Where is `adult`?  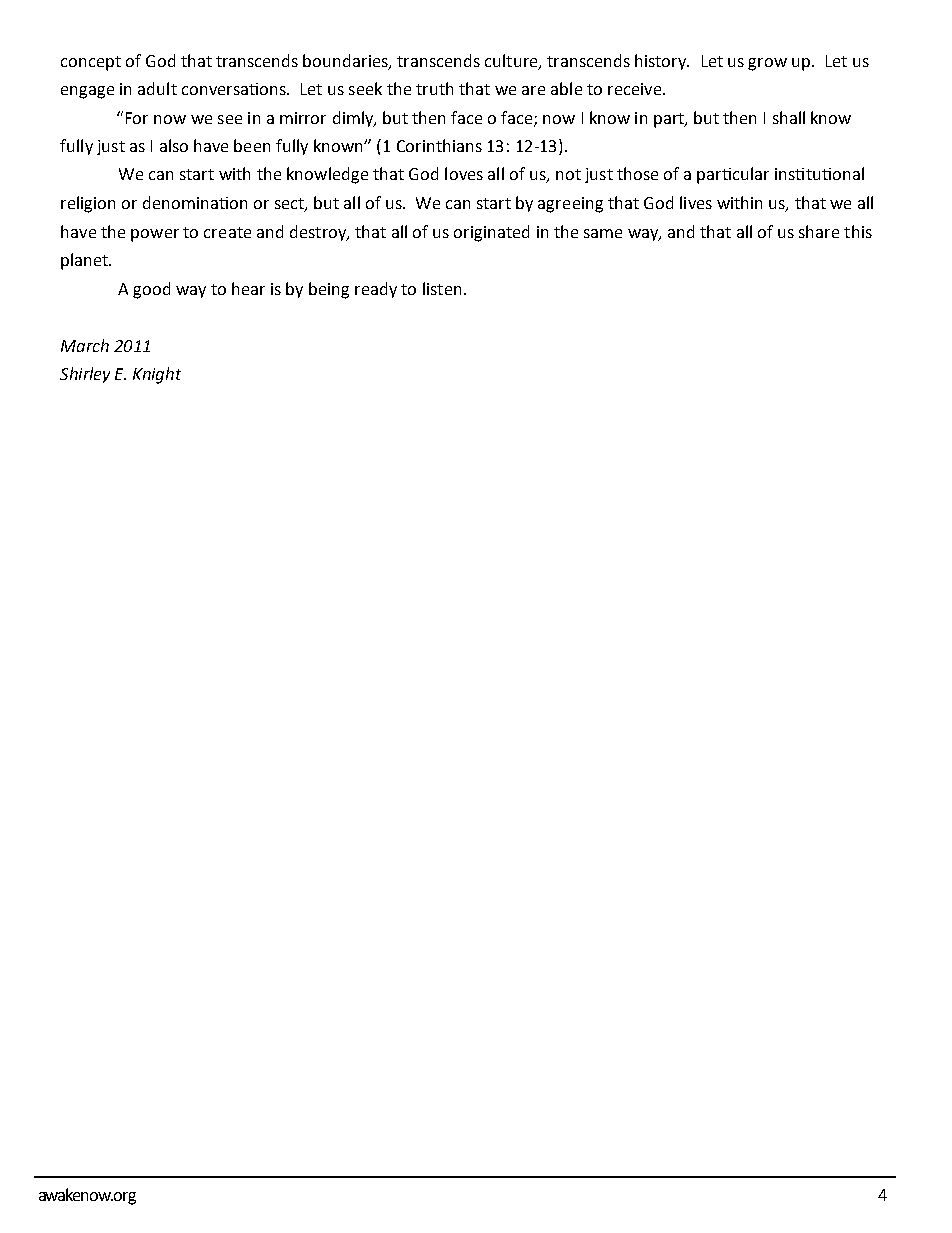
adult is located at coordinates (157, 88).
